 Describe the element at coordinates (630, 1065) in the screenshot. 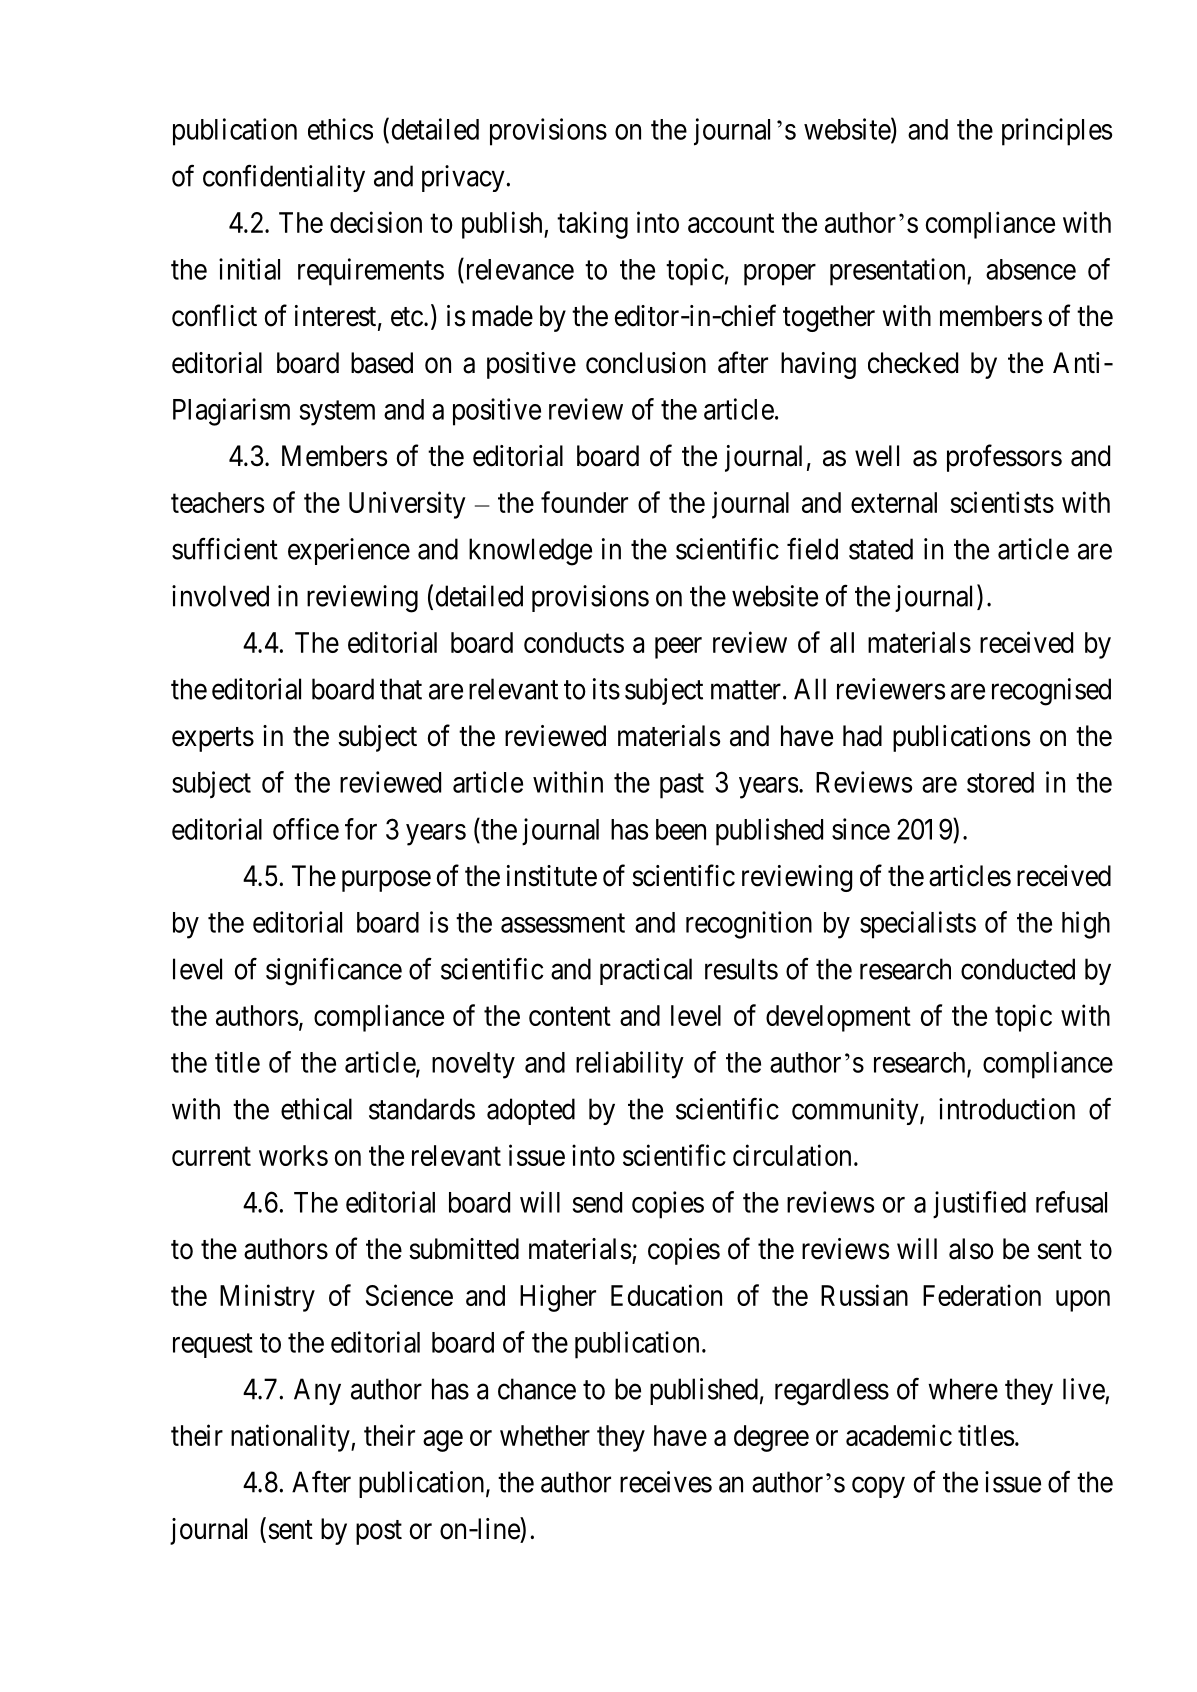

I see `reliability` at that location.
